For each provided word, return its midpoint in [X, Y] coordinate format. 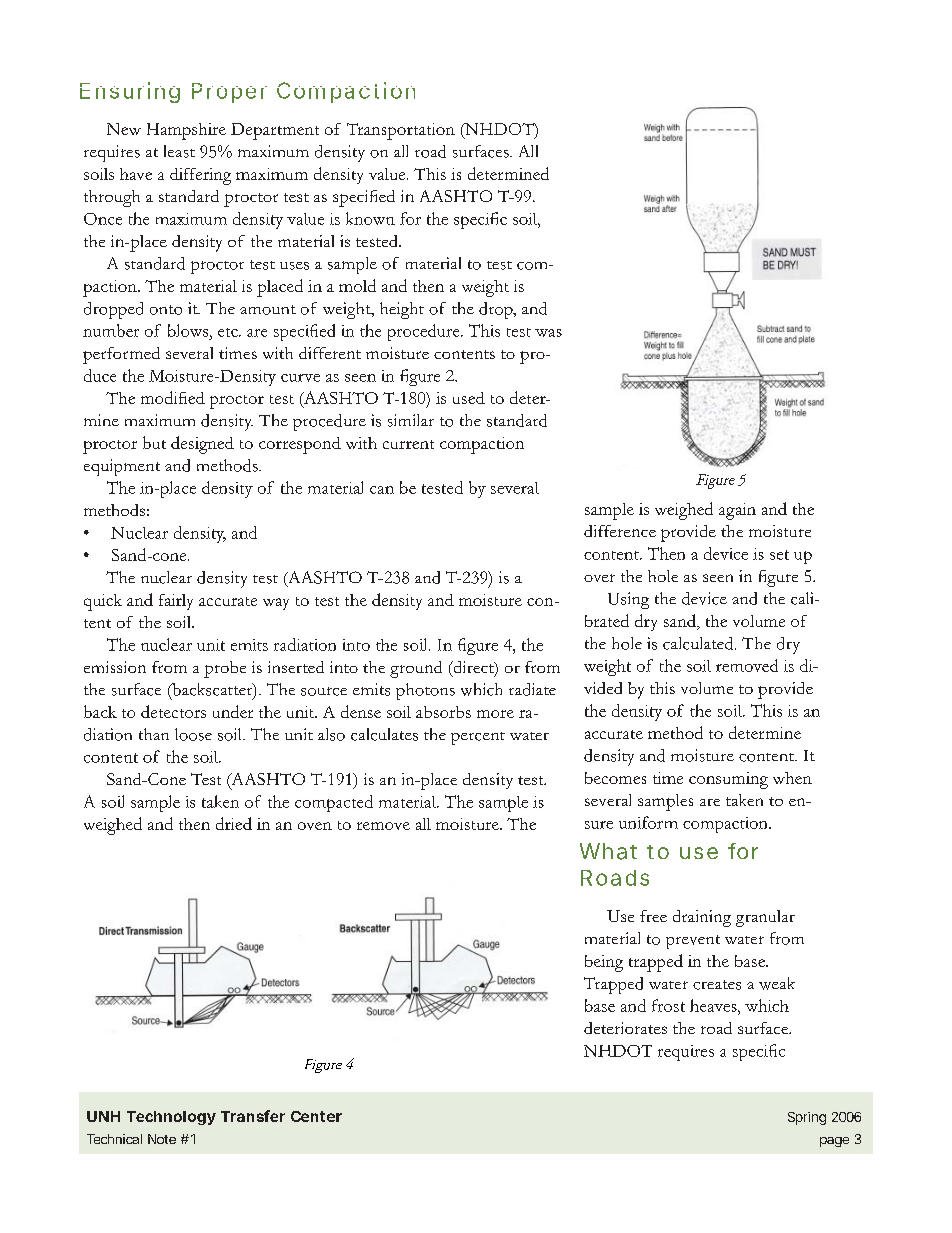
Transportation [401, 131]
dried [234, 823]
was [548, 333]
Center [316, 1116]
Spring [807, 1118]
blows [189, 330]
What [608, 851]
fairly [176, 602]
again [737, 511]
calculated [699, 643]
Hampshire [186, 131]
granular [765, 918]
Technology [171, 1118]
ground [416, 669]
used [469, 398]
